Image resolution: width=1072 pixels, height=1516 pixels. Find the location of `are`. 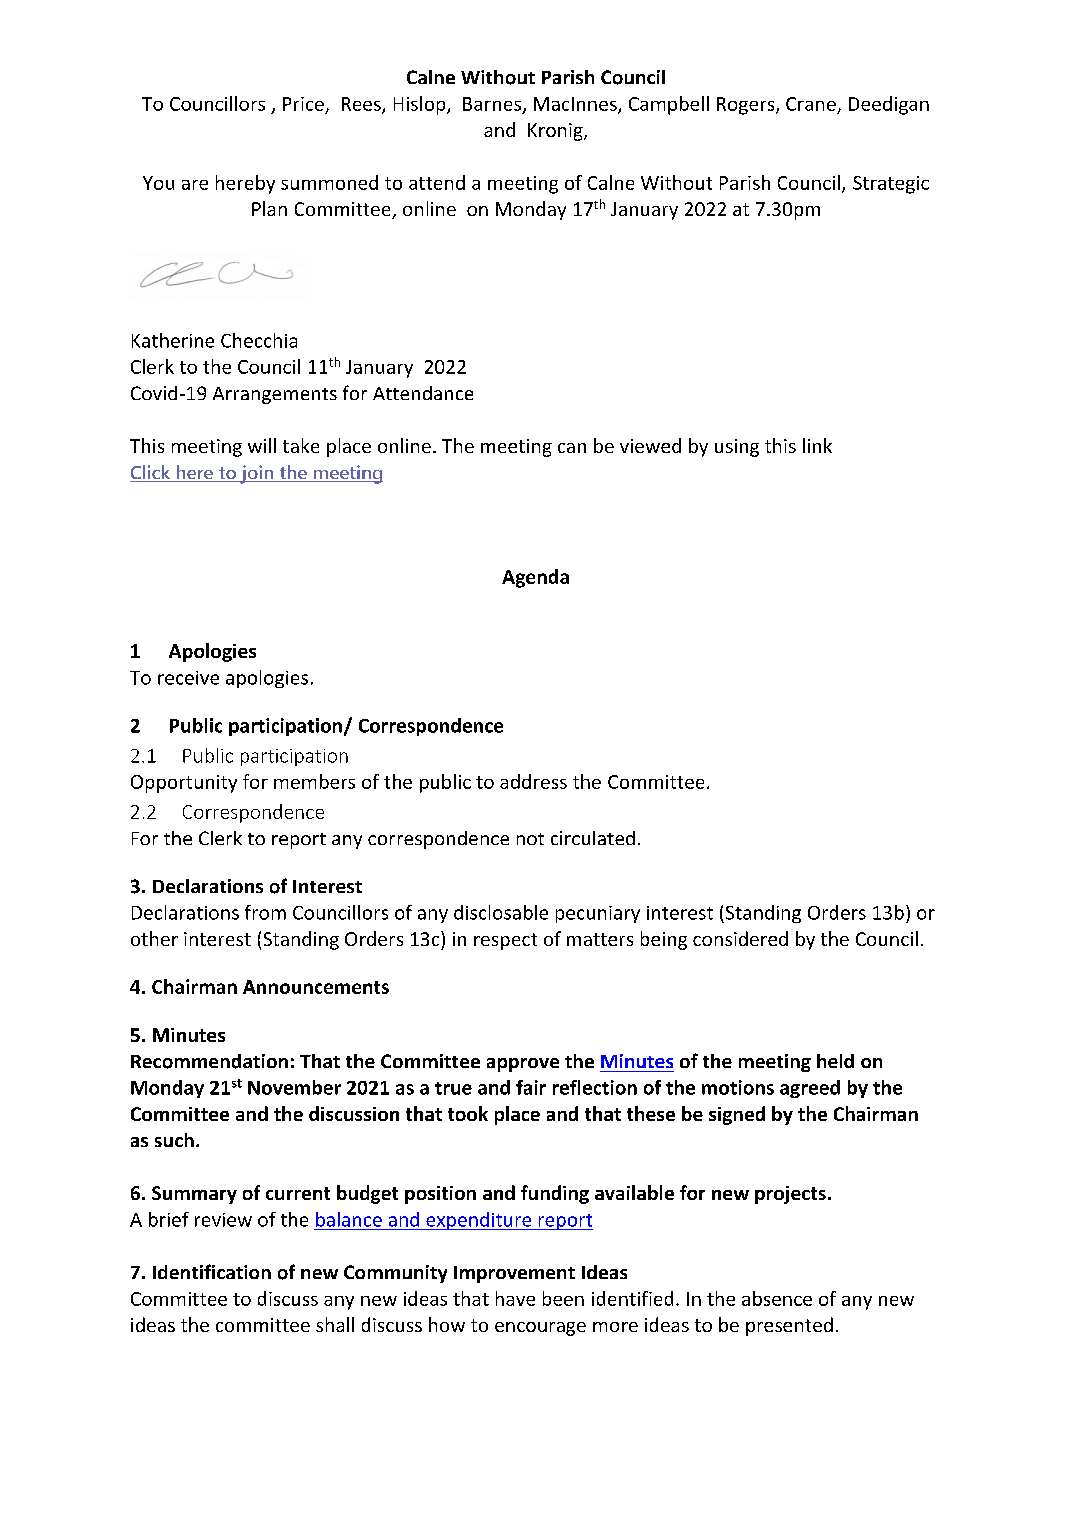

are is located at coordinates (195, 185).
